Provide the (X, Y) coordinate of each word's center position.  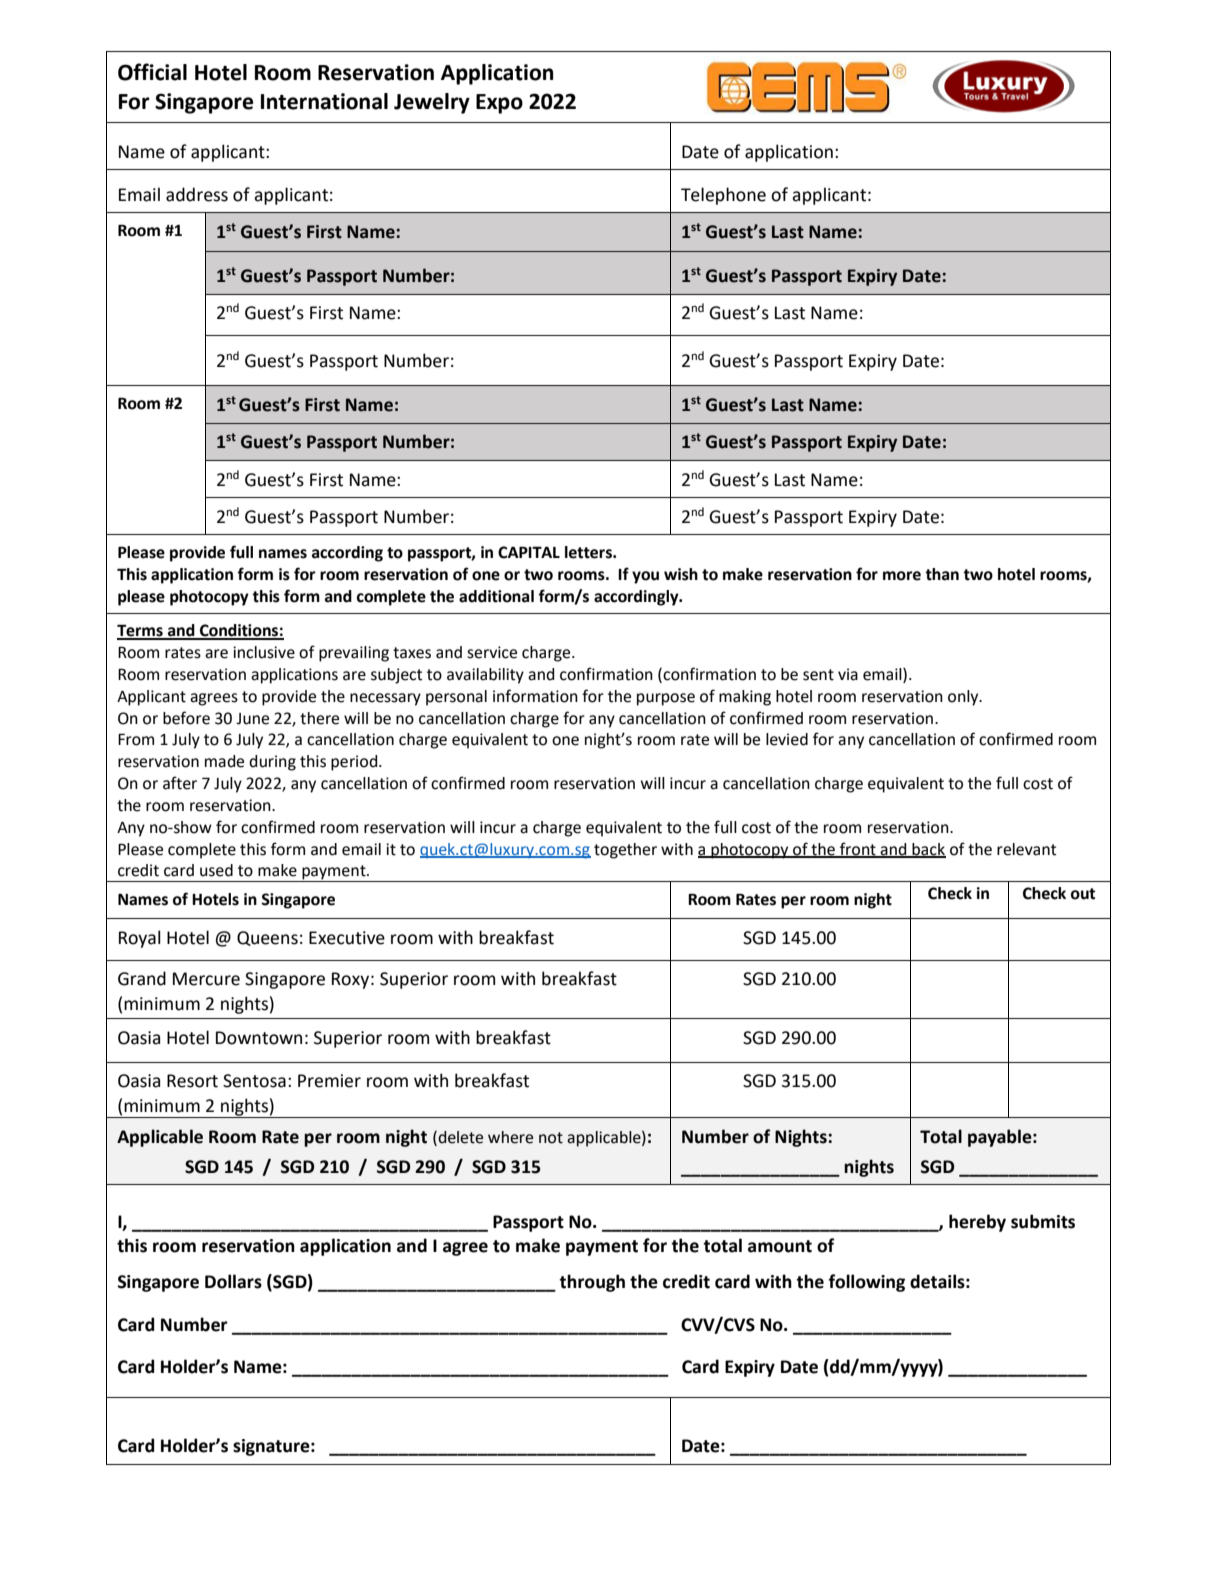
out (1083, 894)
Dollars (233, 1281)
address (197, 194)
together (625, 851)
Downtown (259, 1038)
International (324, 101)
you (645, 577)
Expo (499, 104)
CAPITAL (529, 552)
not (551, 1138)
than (942, 574)
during (272, 763)
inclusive (264, 652)
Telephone (723, 196)
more (902, 576)
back (928, 850)
